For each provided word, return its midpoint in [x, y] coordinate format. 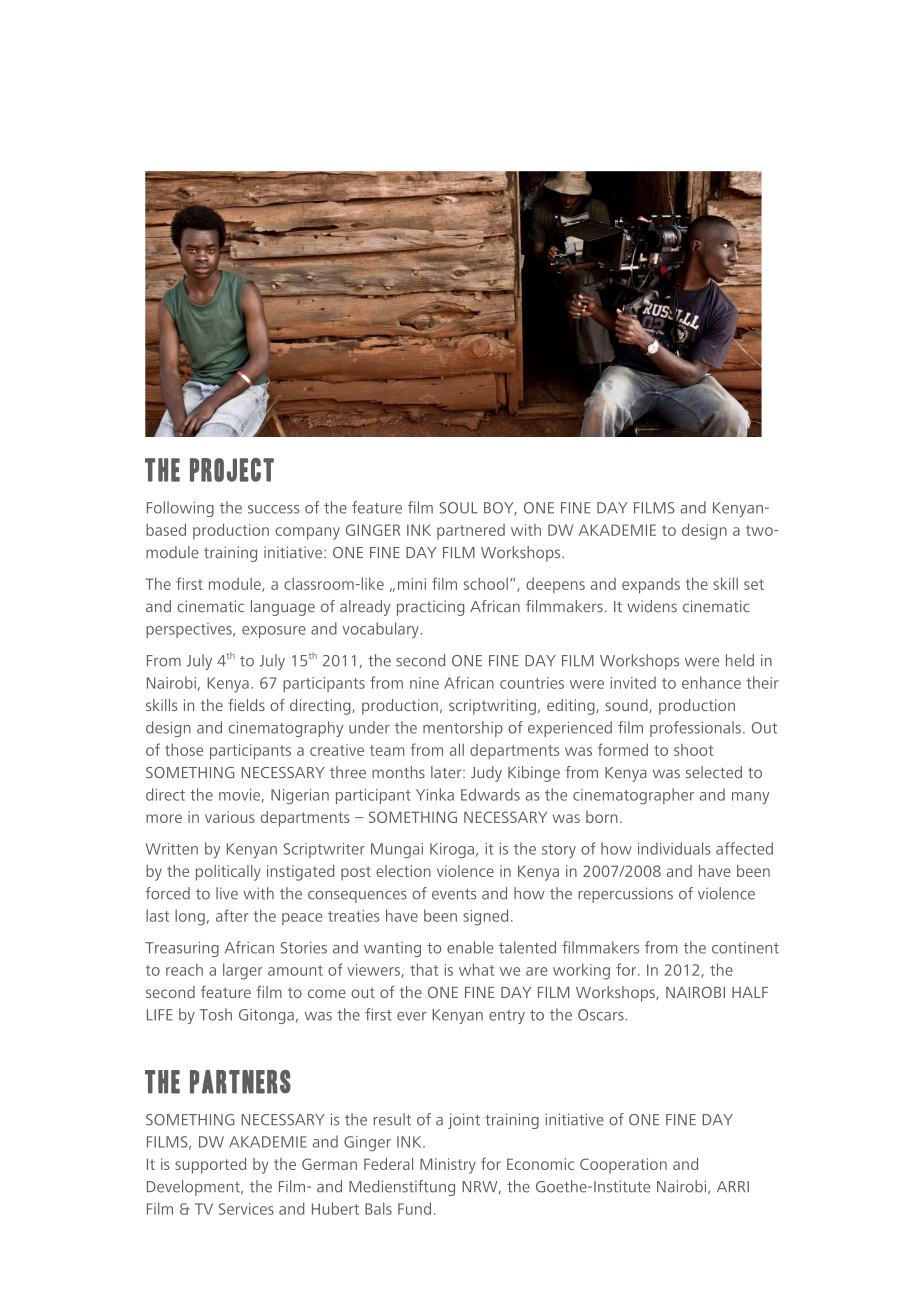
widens [652, 606]
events [454, 894]
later [447, 772]
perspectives [190, 630]
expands [651, 586]
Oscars [601, 1015]
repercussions [625, 895]
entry [507, 1017]
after [232, 915]
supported [210, 1166]
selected [714, 772]
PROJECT [232, 470]
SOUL [459, 508]
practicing [430, 608]
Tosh [216, 1014]
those [184, 750]
